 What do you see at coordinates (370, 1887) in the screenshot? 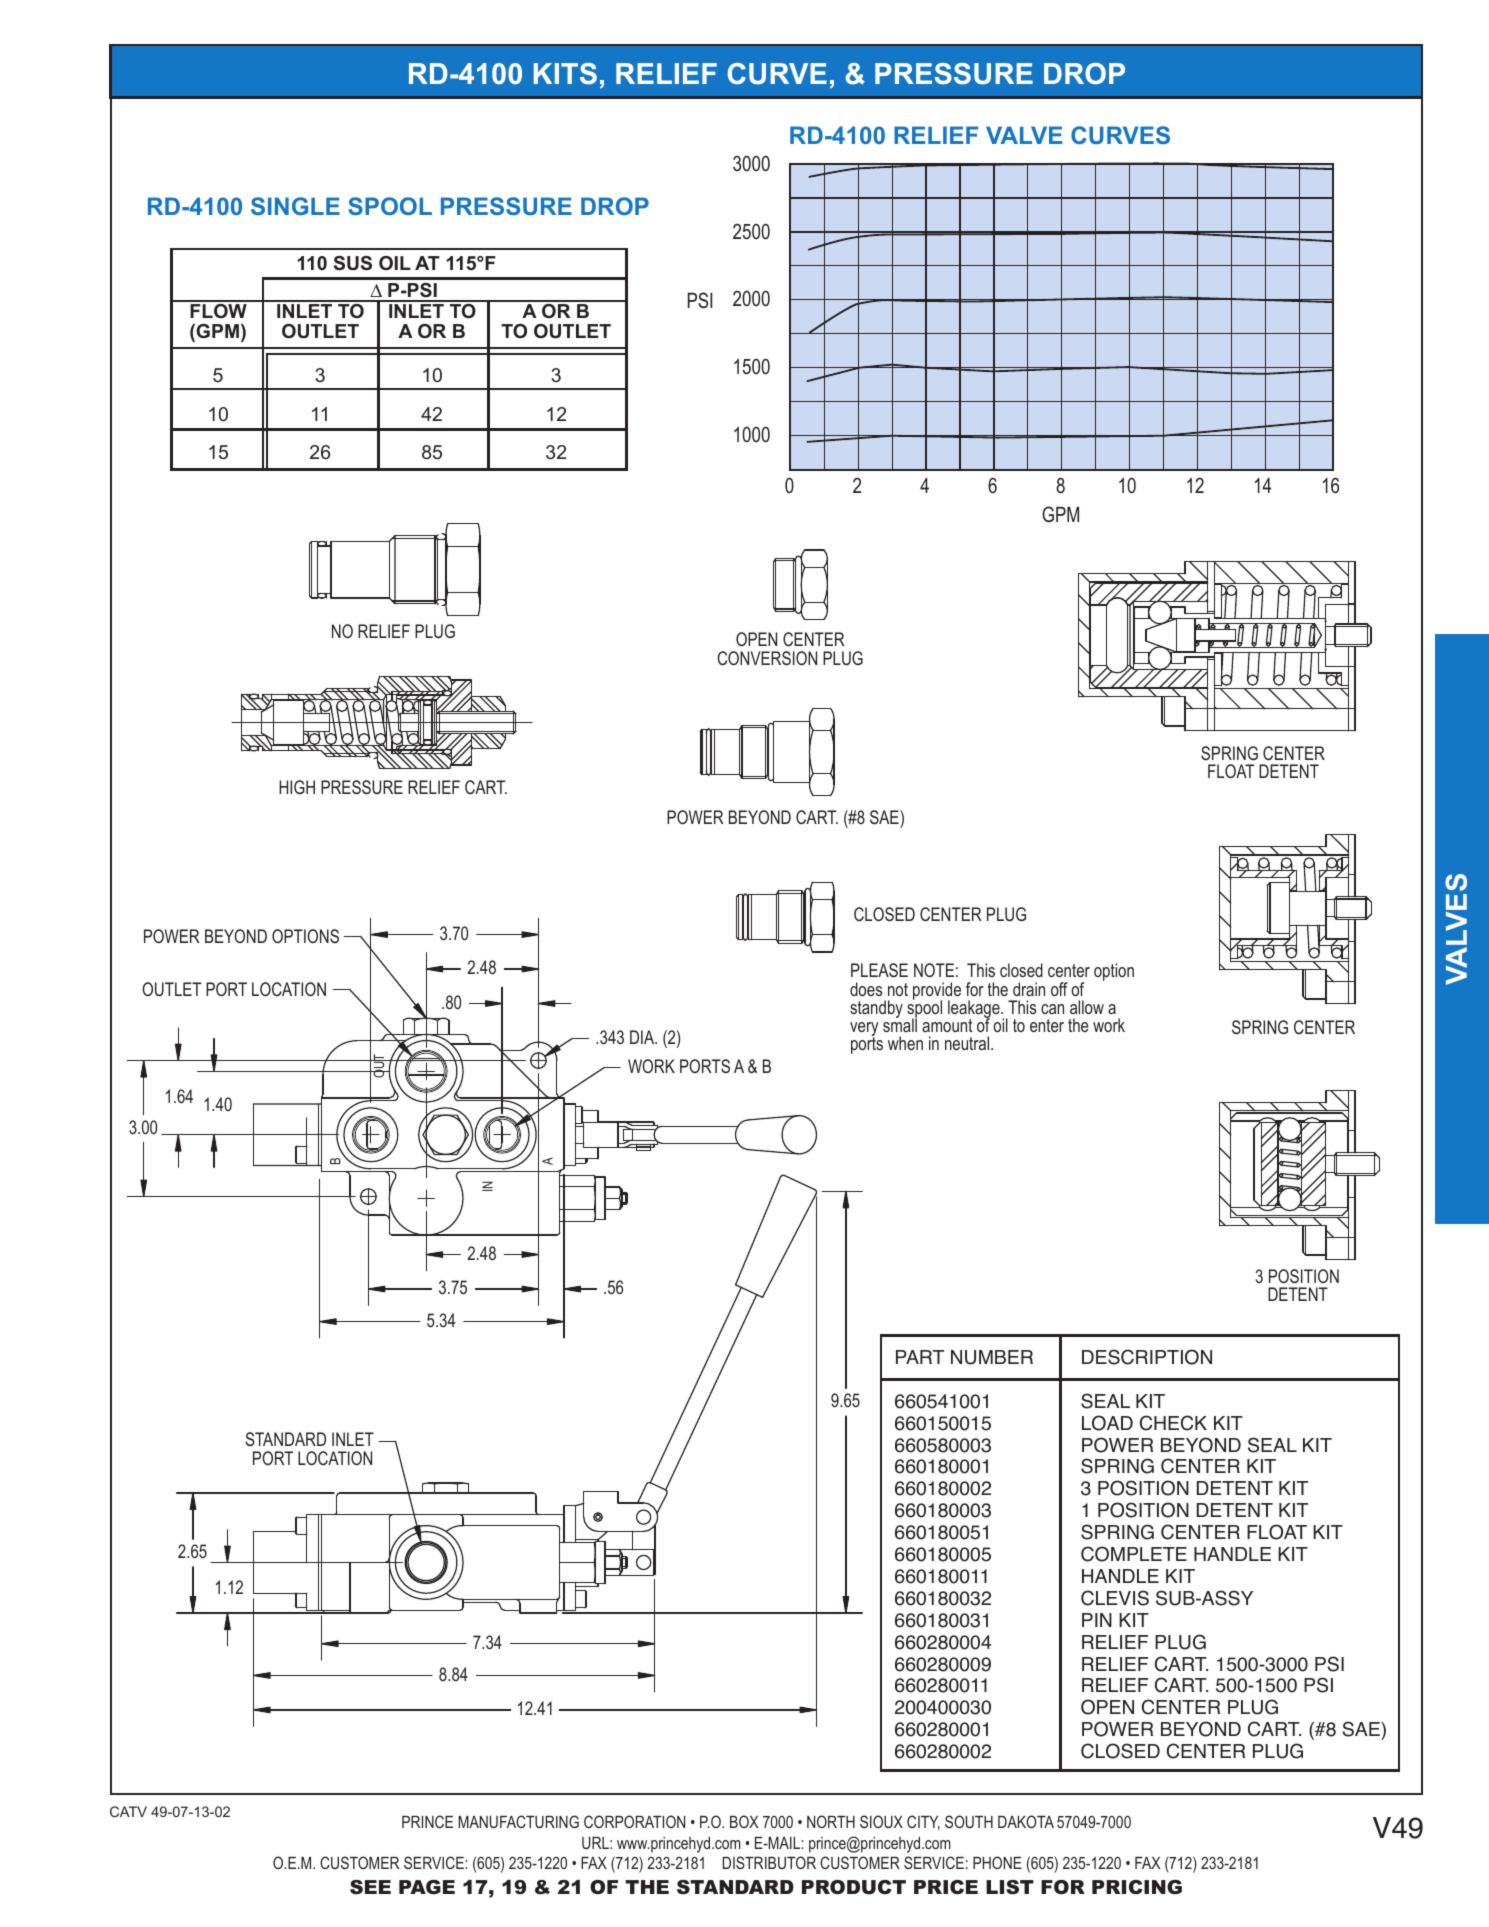
I see `SEE` at bounding box center [370, 1887].
